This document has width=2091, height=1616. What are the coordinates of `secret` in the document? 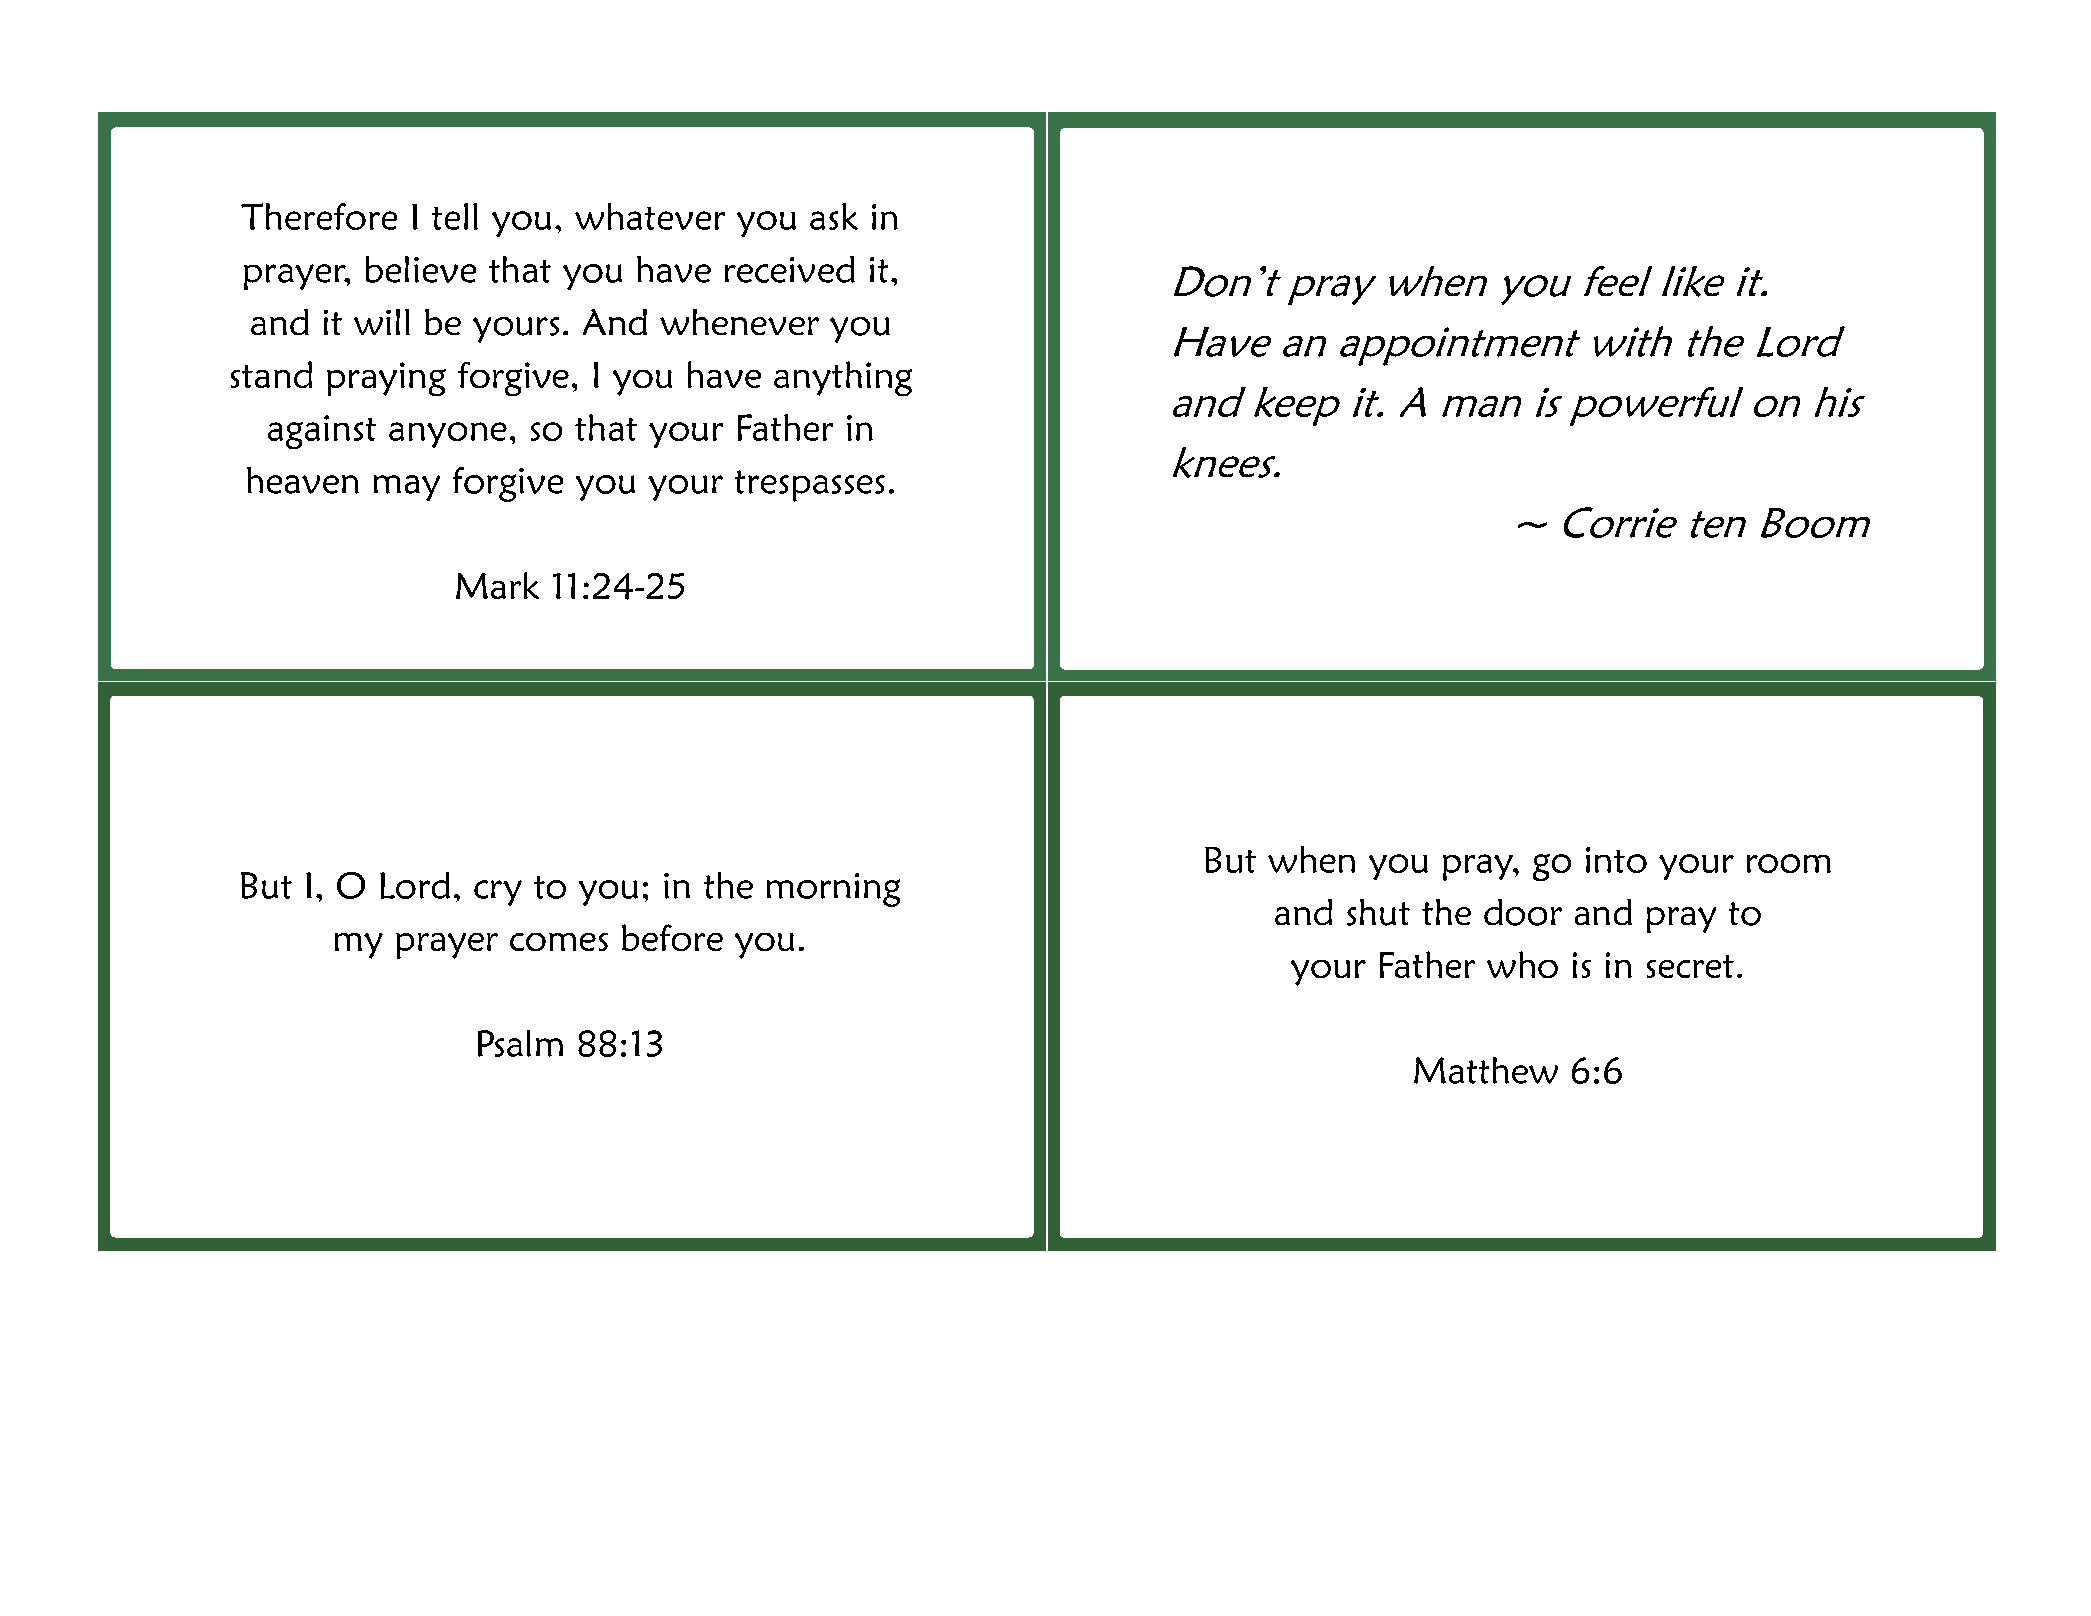 It's located at (1690, 966).
